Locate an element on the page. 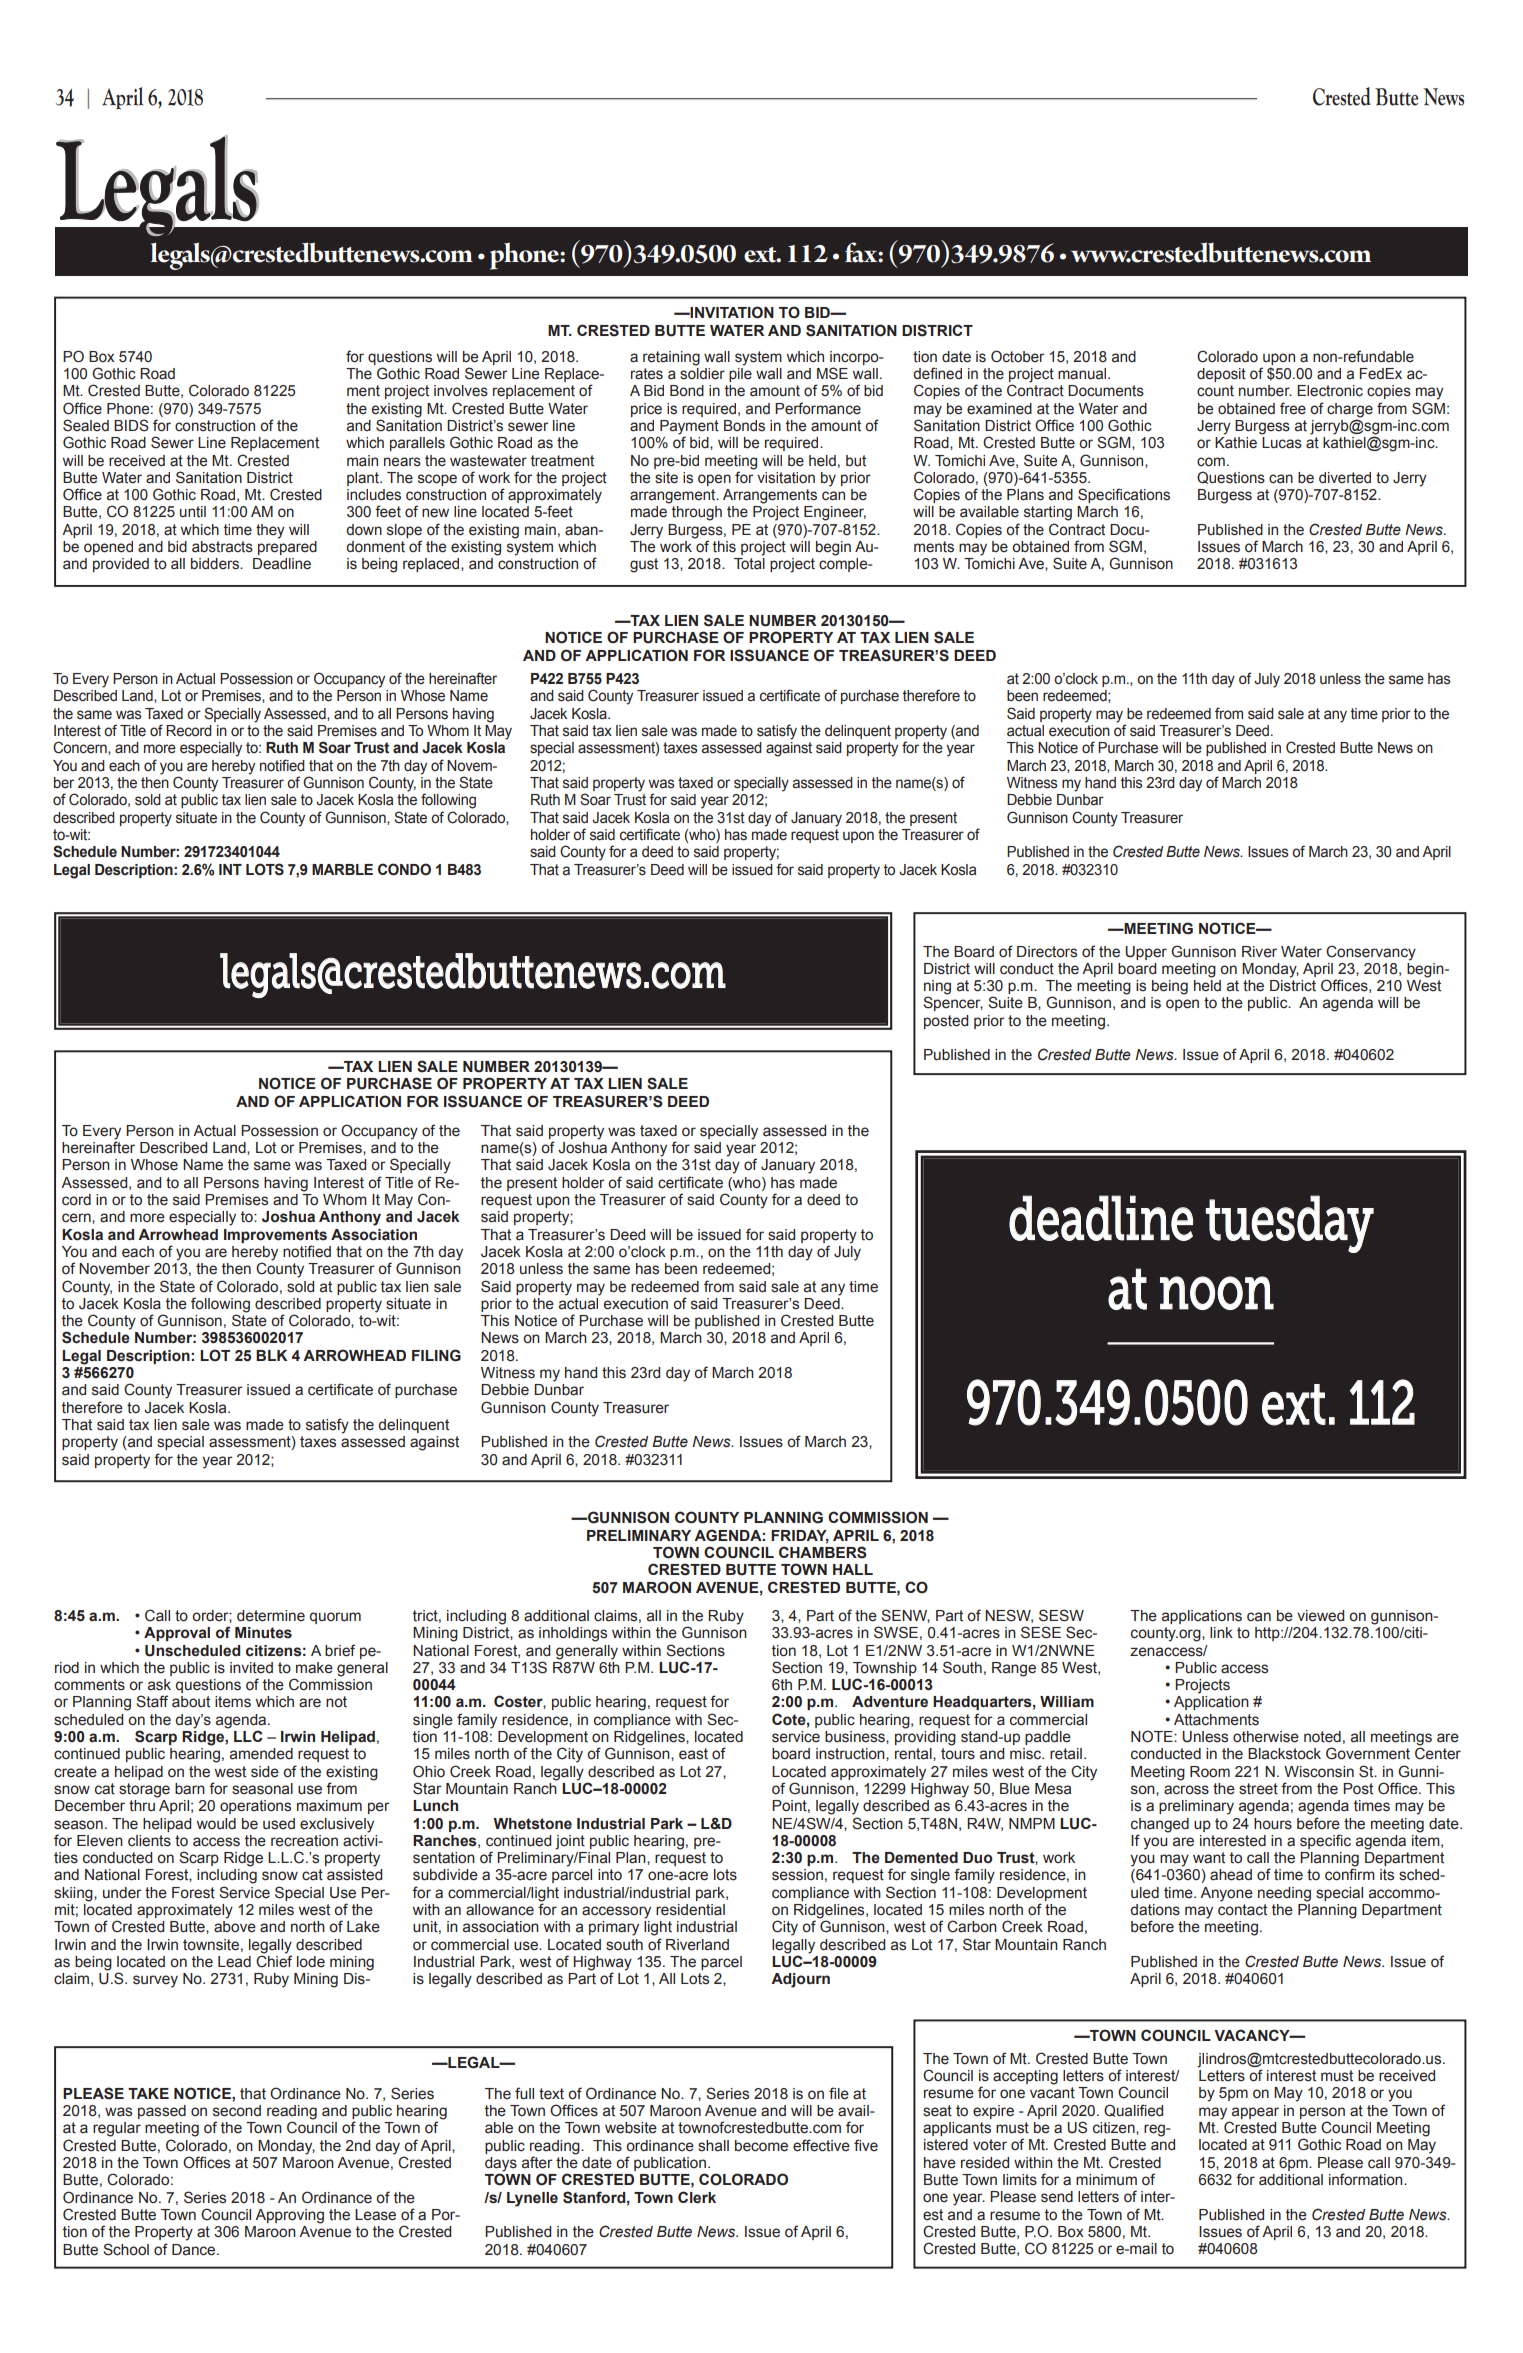 The height and width of the image is (2353, 1523). Clerk is located at coordinates (697, 2197).
